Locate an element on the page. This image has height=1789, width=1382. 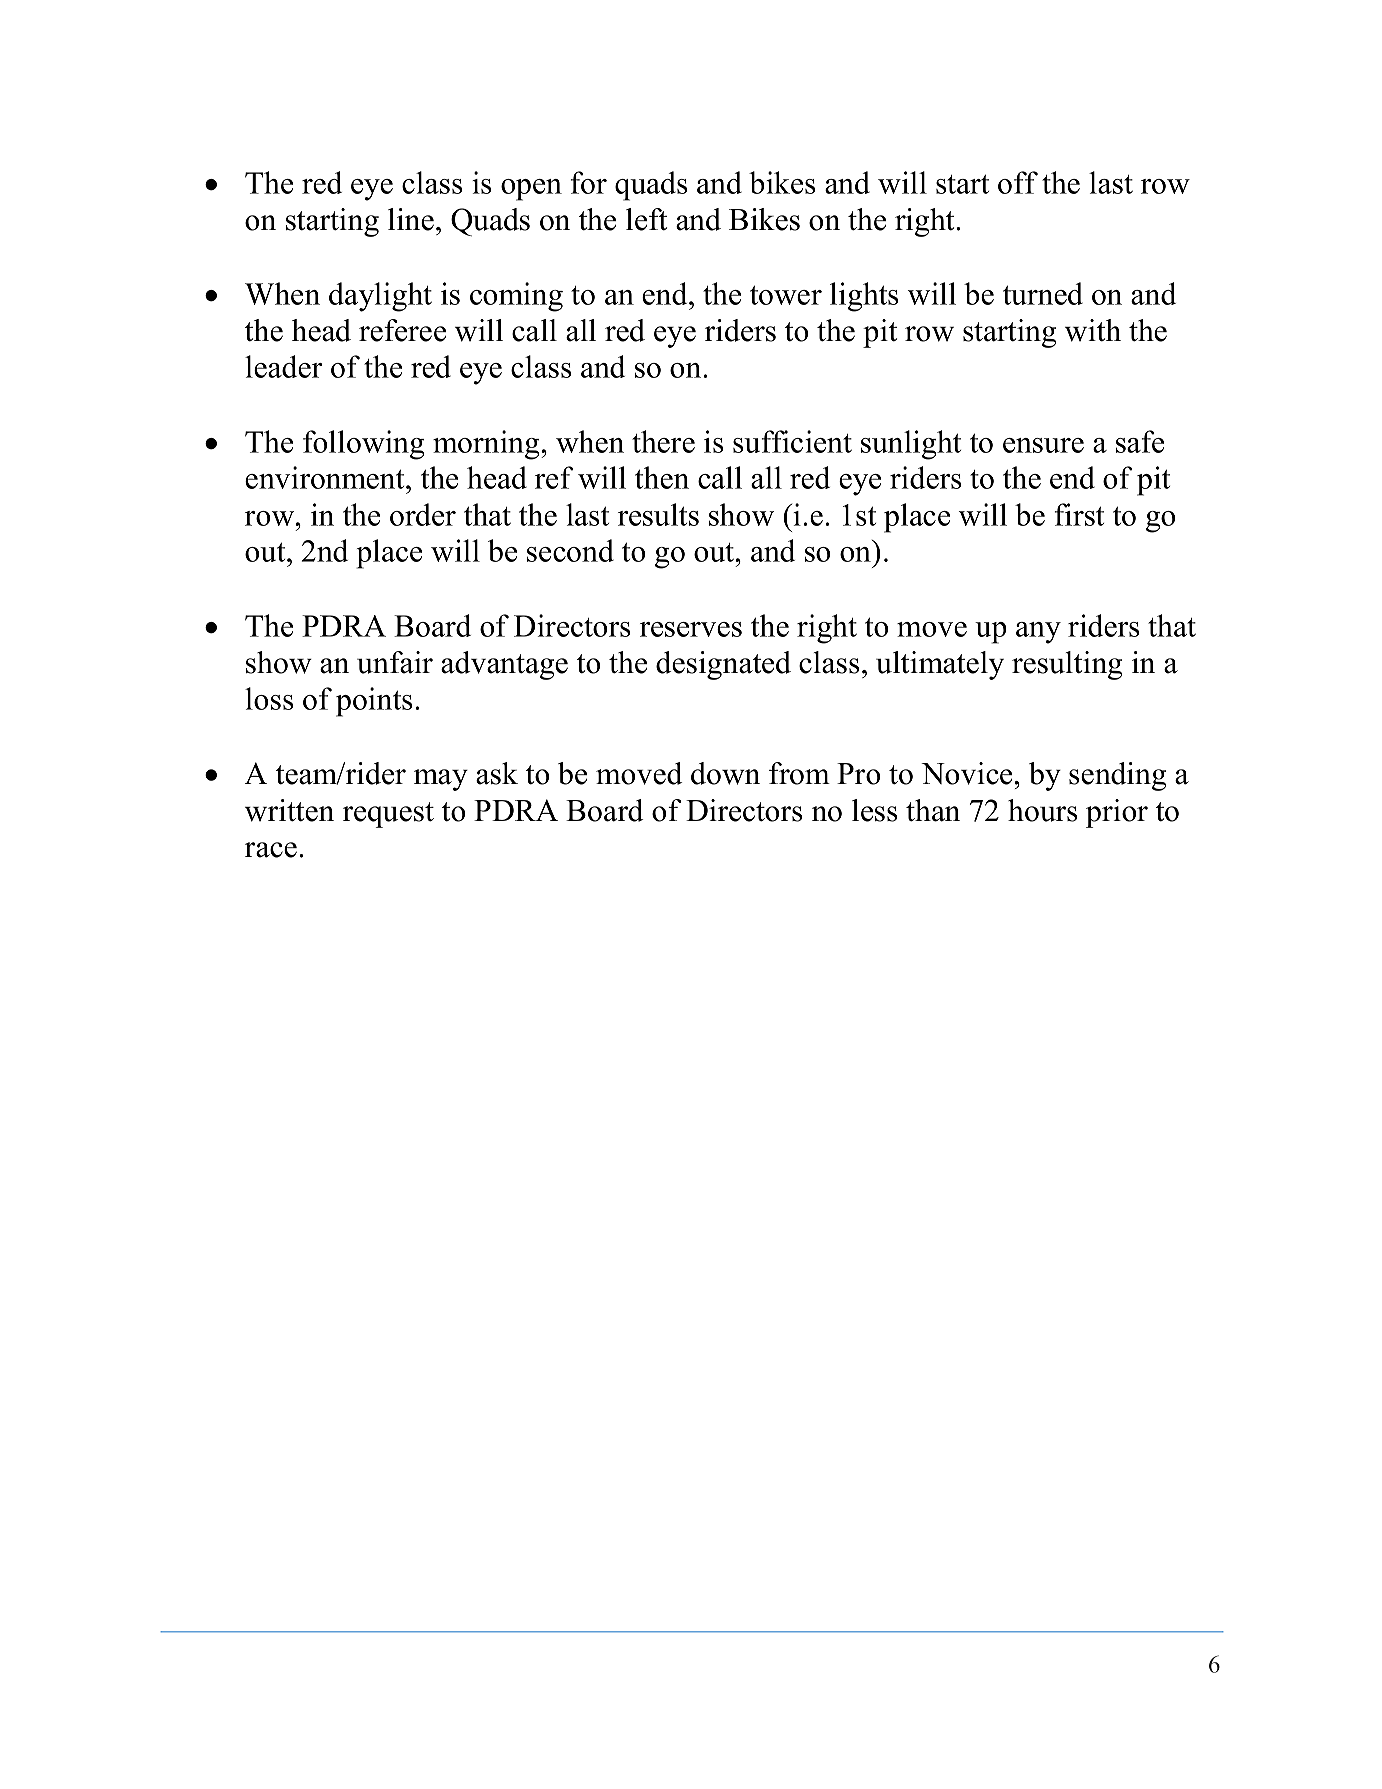
with is located at coordinates (1093, 330).
